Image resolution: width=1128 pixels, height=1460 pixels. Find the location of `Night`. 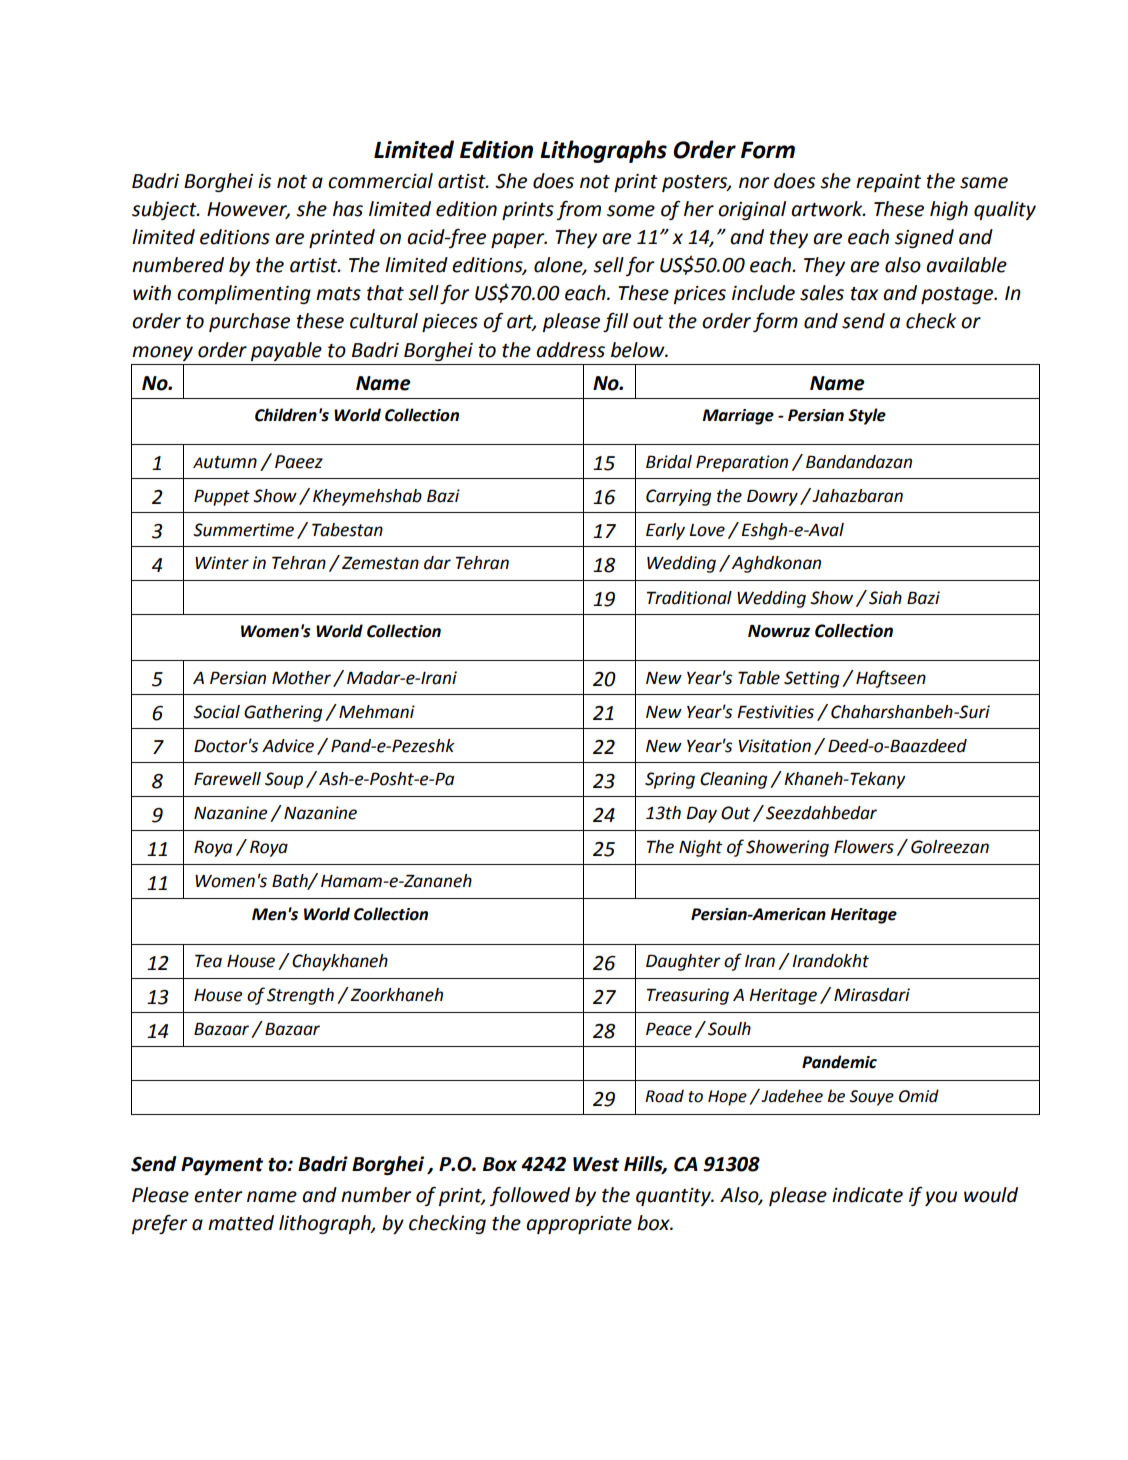

Night is located at coordinates (700, 848).
